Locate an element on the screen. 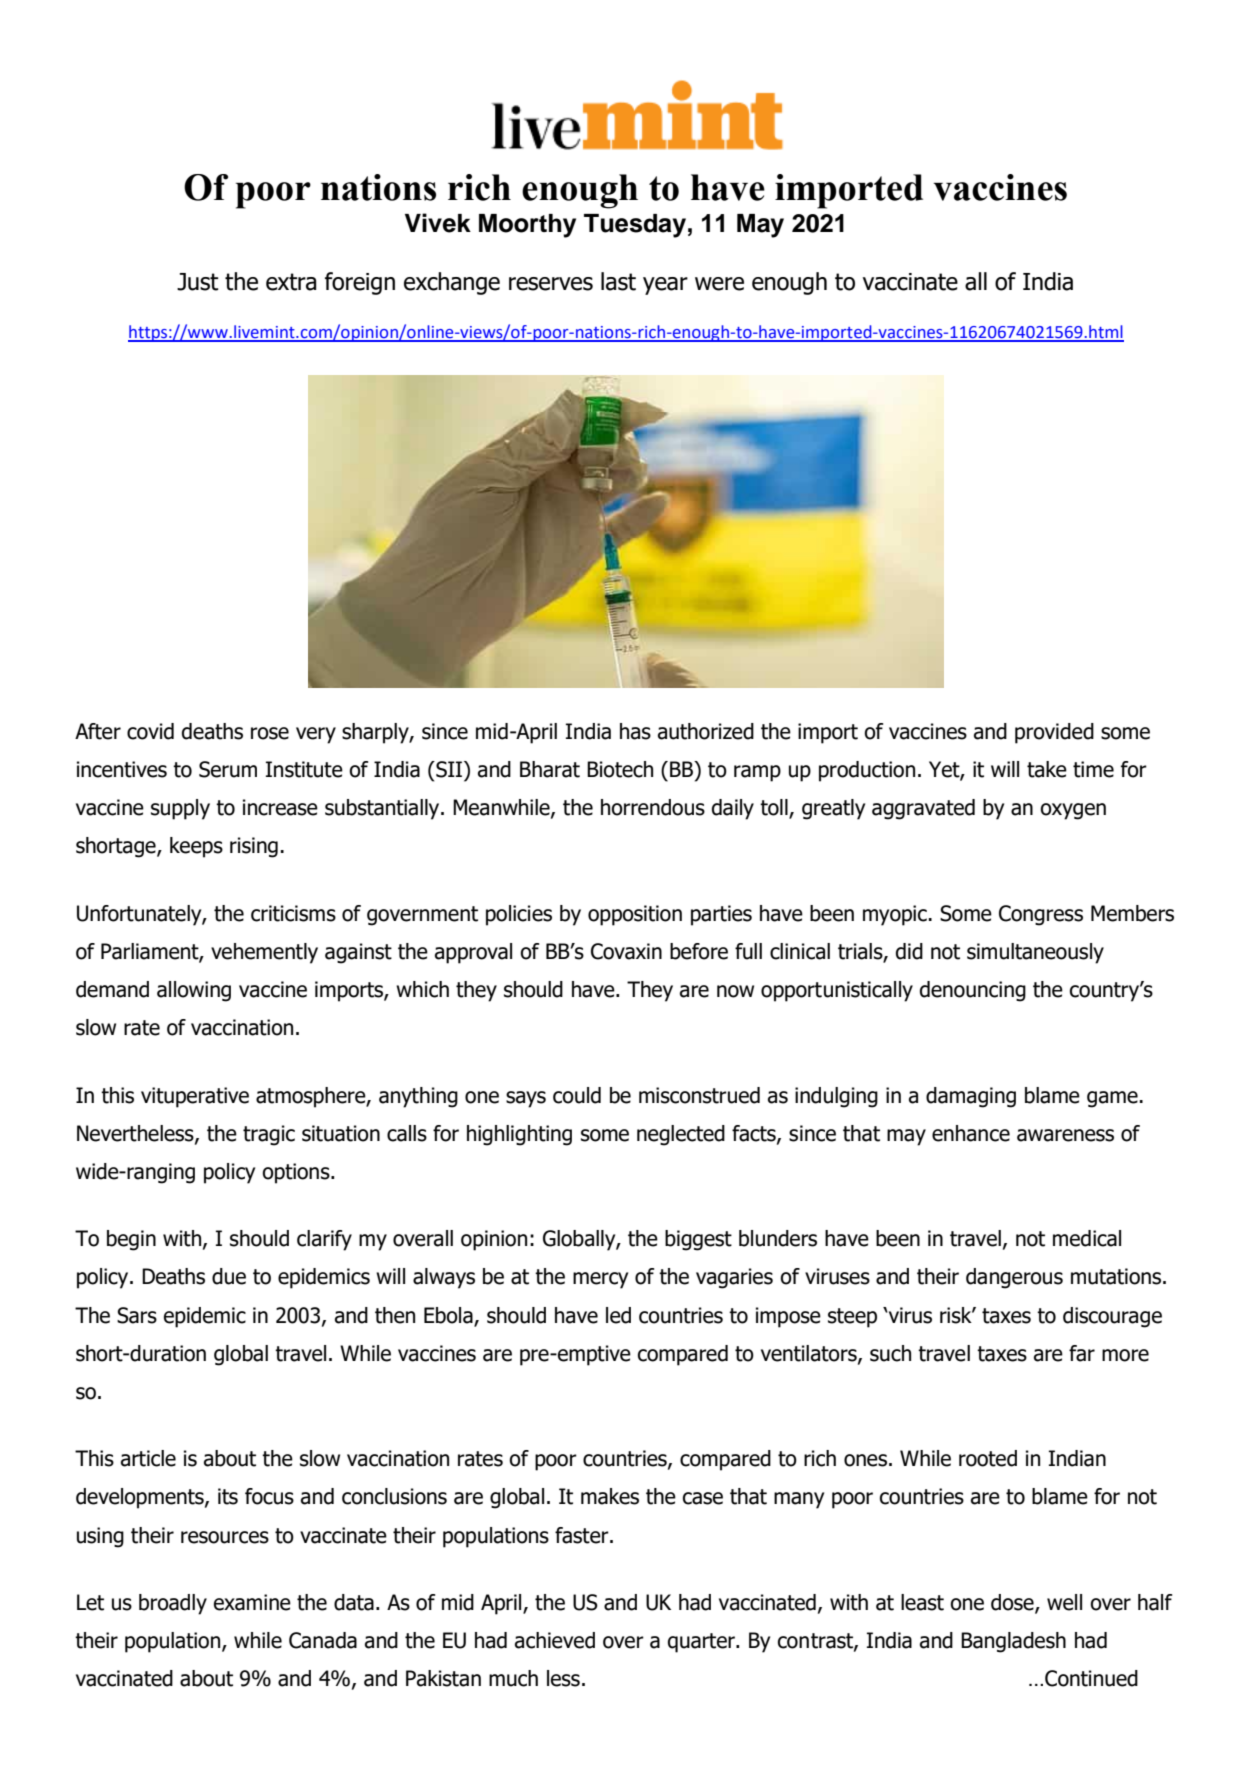  achieved is located at coordinates (555, 1640).
